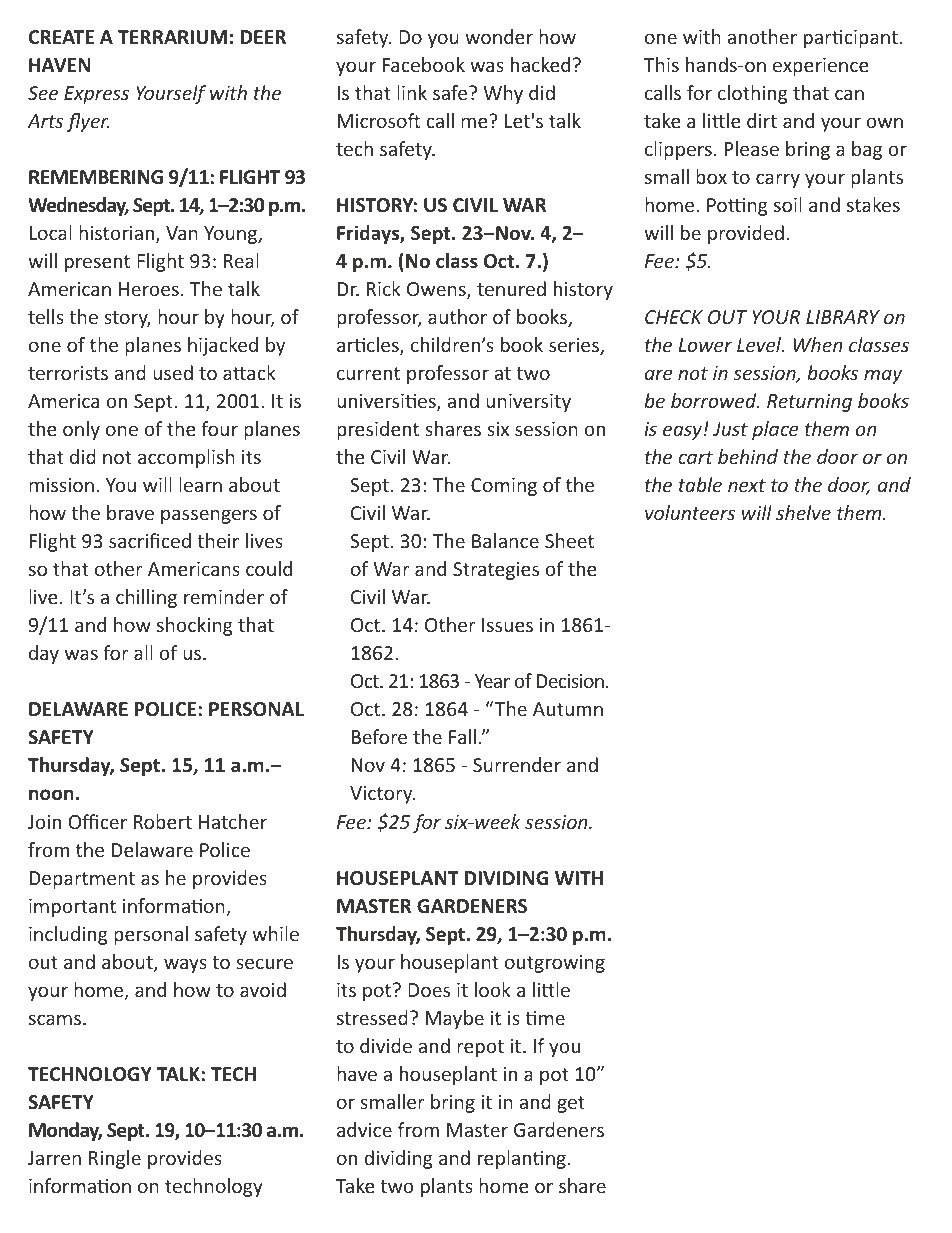 This image has height=1233, width=952. I want to click on university, so click(528, 403).
